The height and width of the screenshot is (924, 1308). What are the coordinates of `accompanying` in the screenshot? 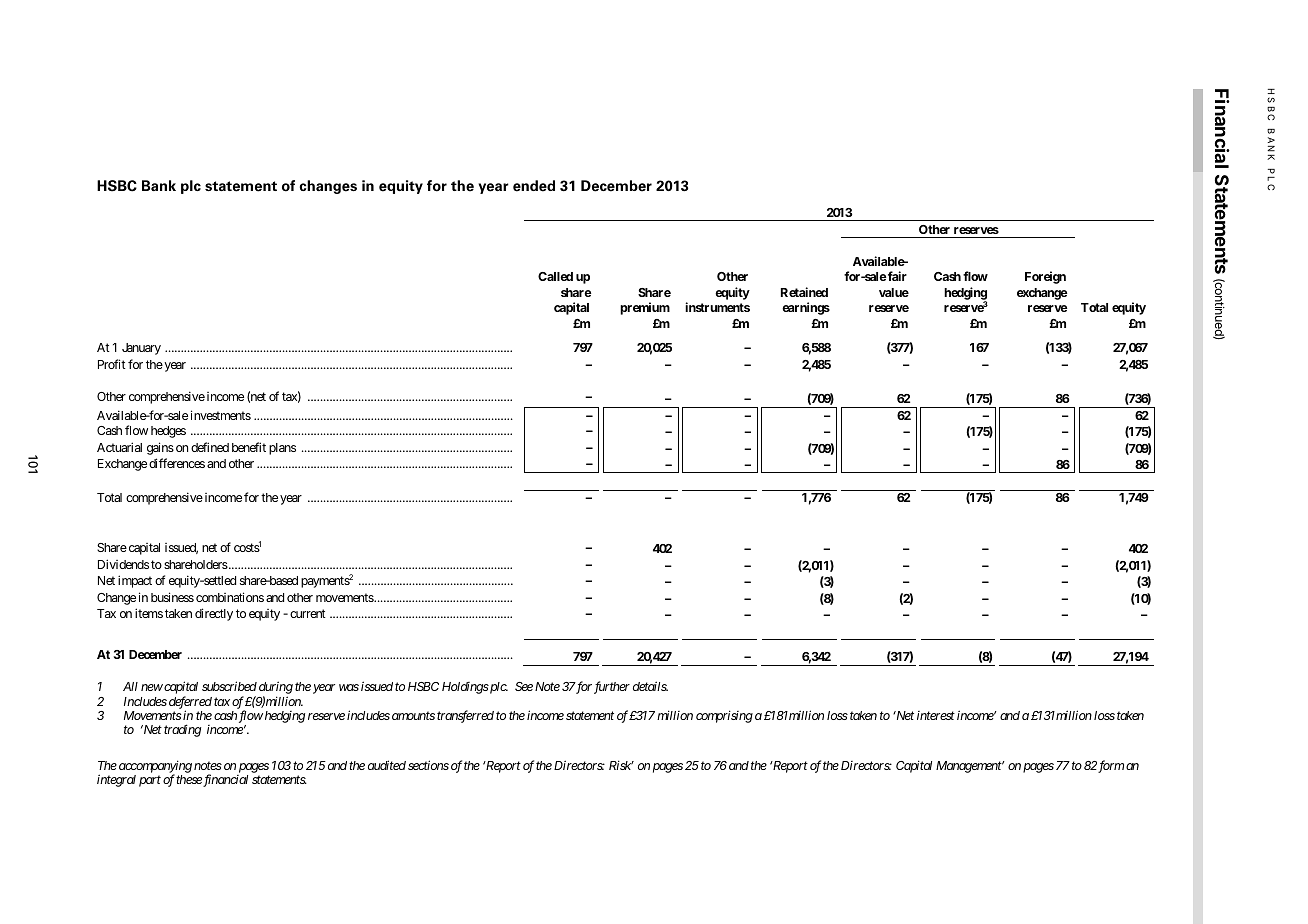 It's located at (155, 768).
